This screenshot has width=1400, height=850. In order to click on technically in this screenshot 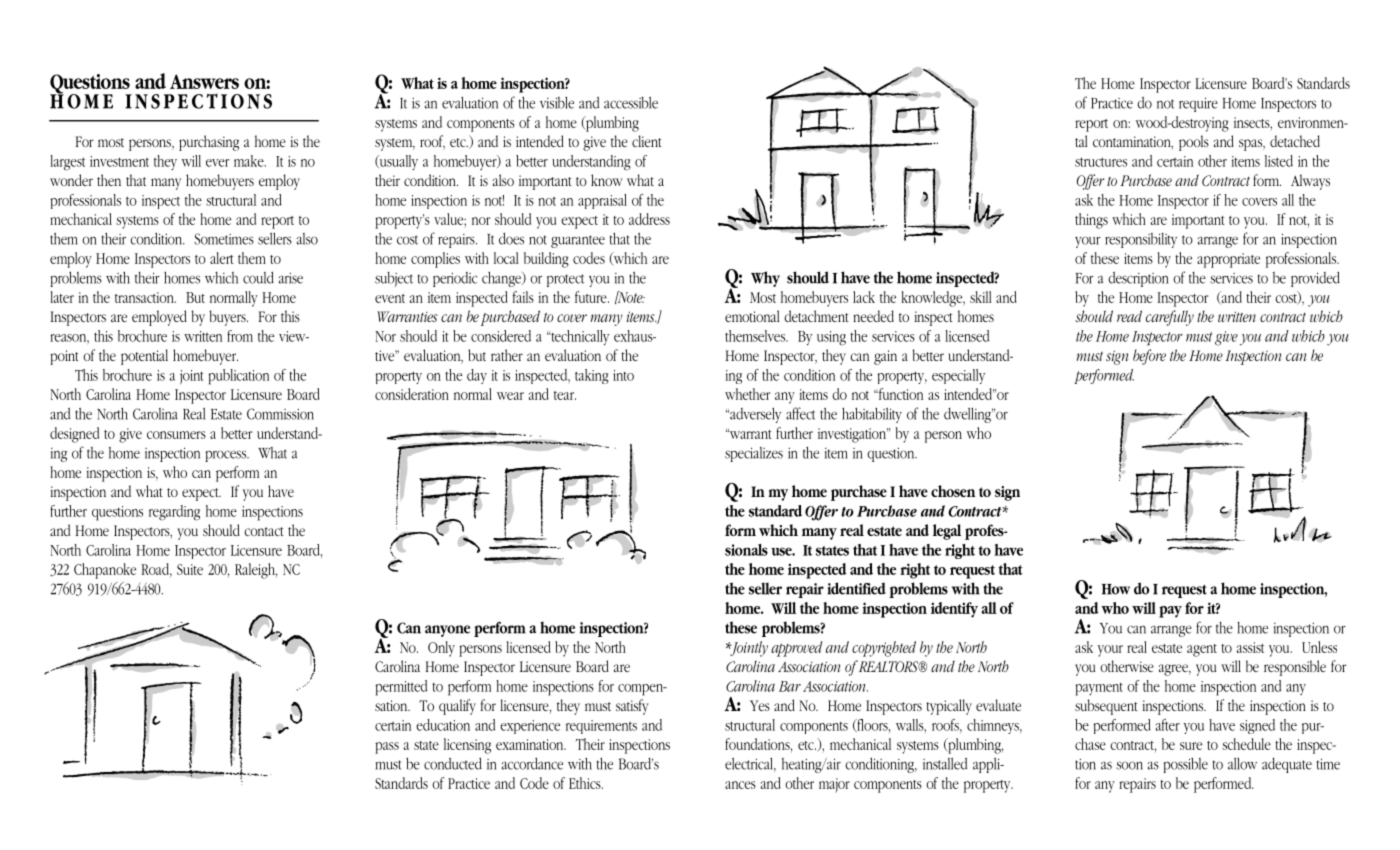, I will do `click(579, 338)`.
